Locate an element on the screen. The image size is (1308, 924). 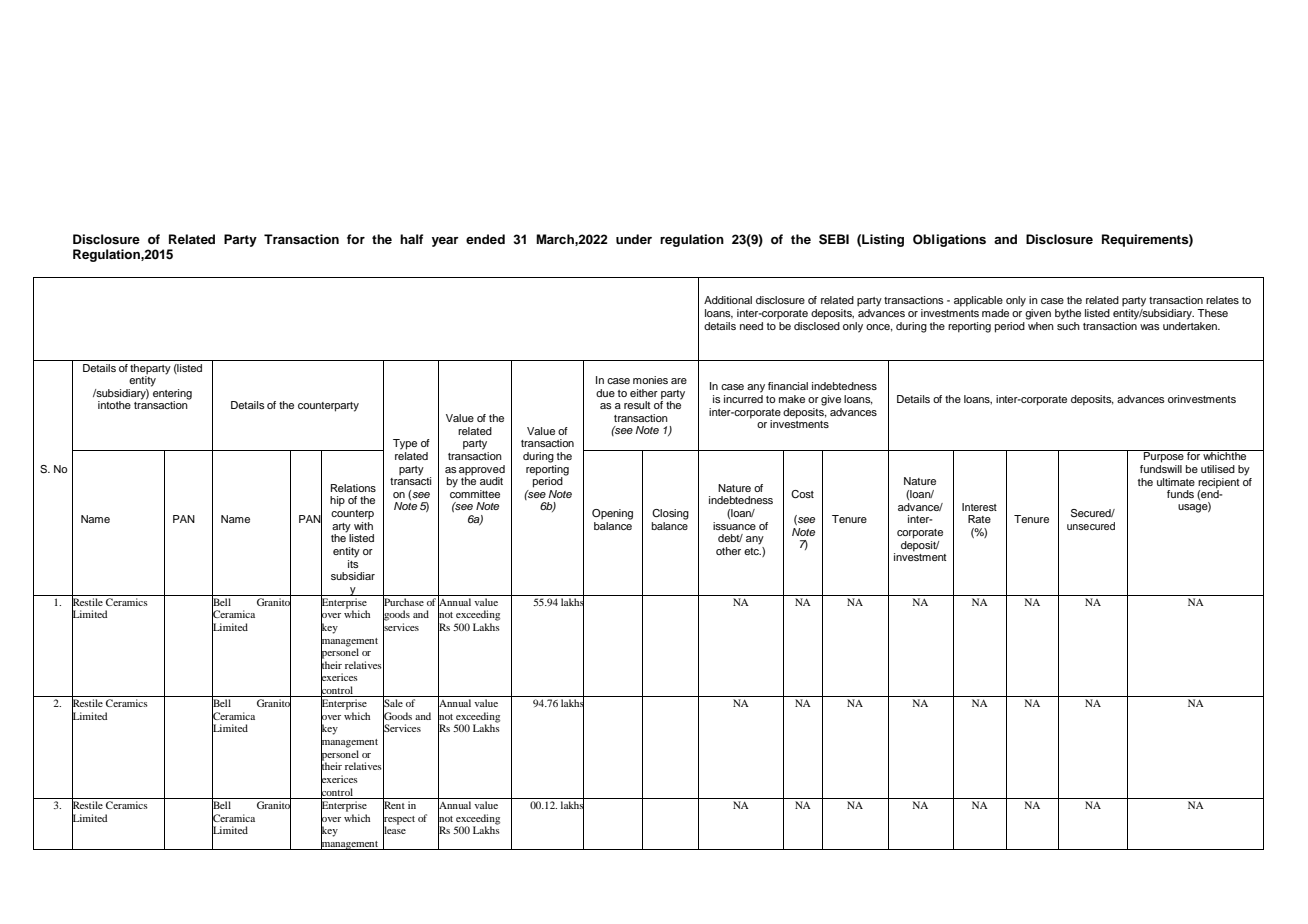
with is located at coordinates (363, 524).
